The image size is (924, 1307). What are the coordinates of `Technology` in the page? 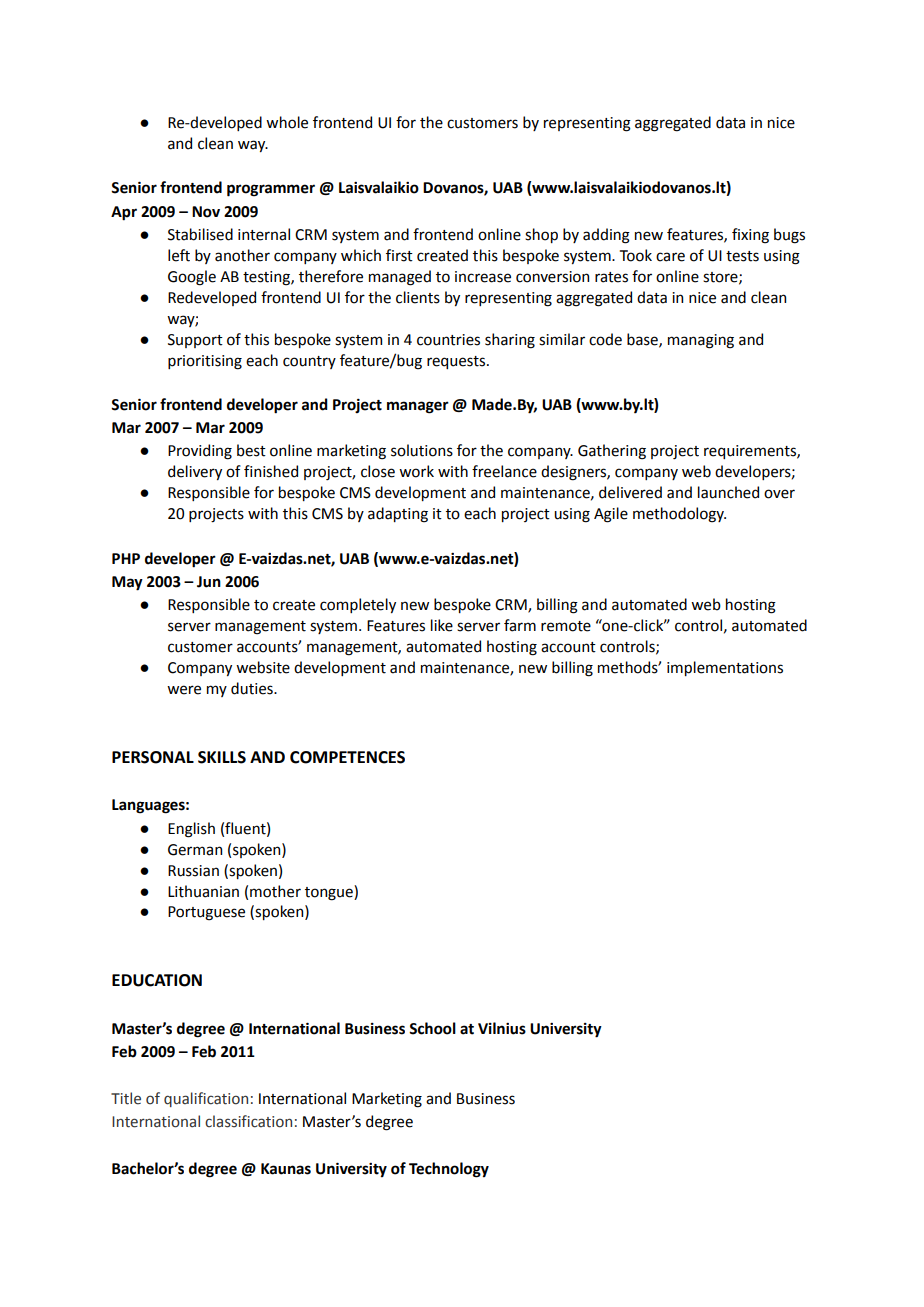 It's located at (449, 1170).
